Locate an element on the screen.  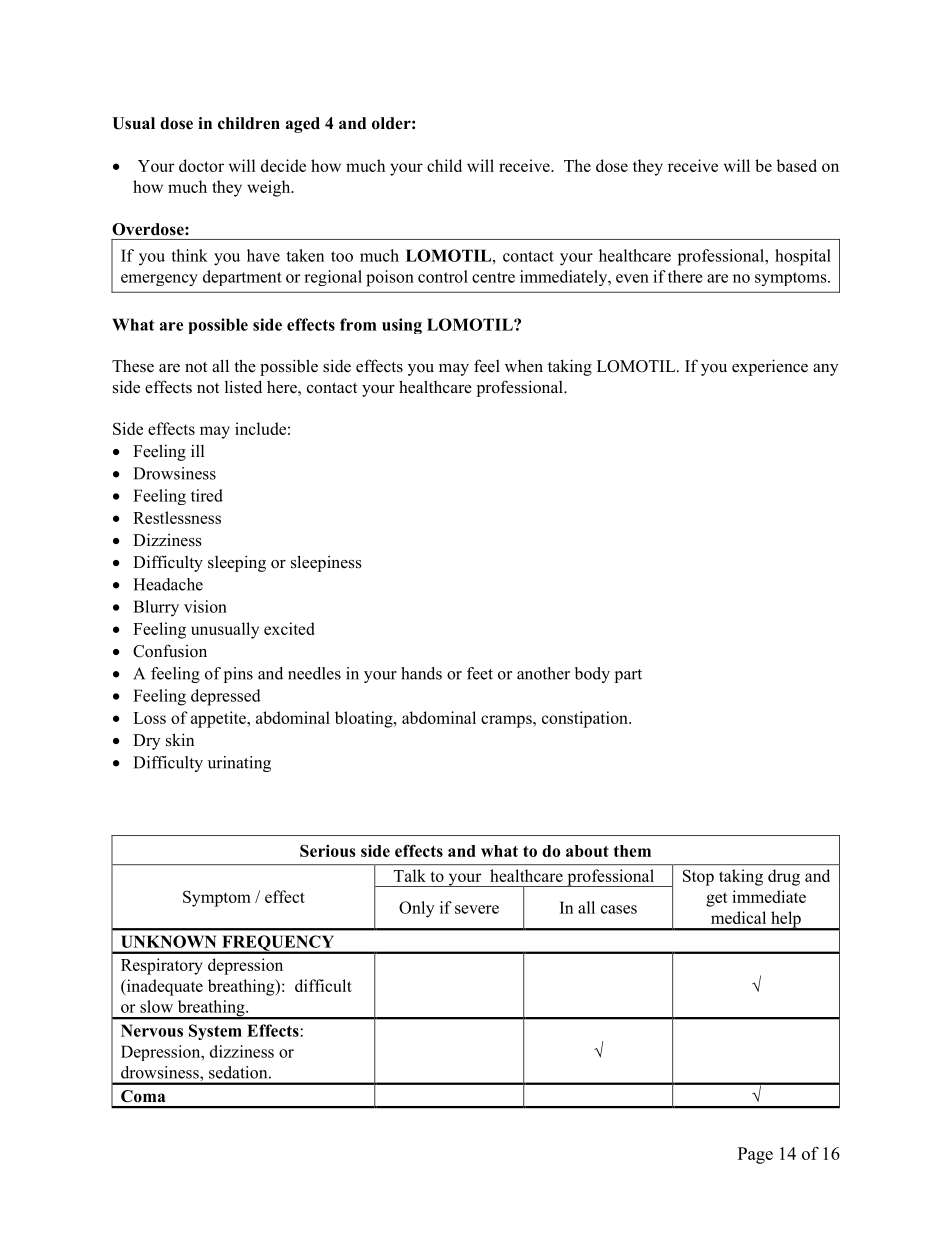
based is located at coordinates (796, 165).
